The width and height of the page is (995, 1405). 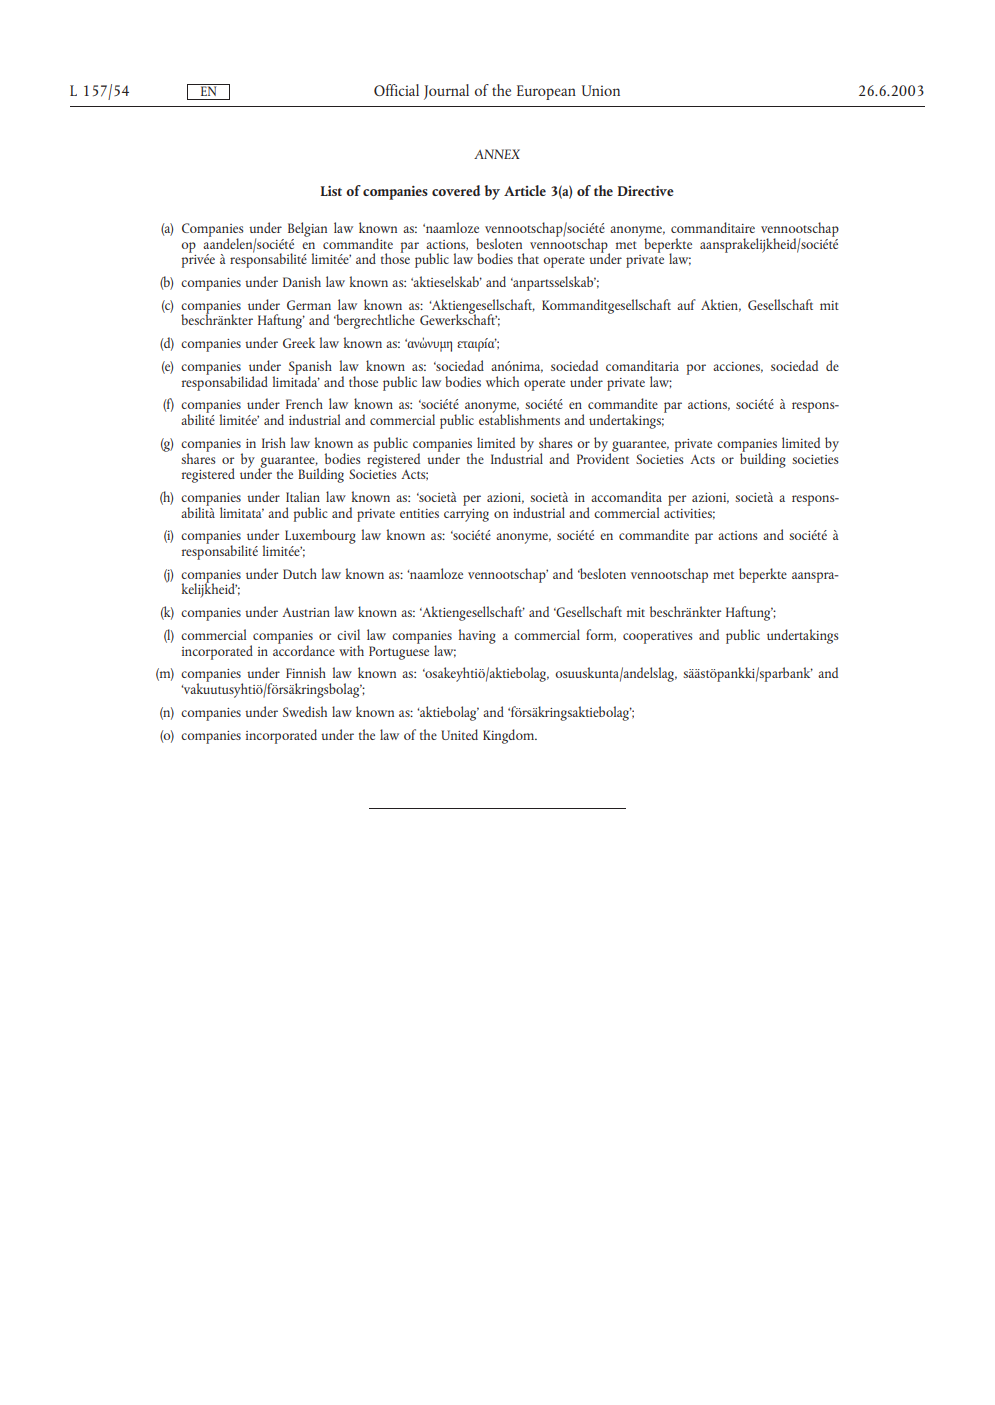 I want to click on Journal, so click(x=446, y=92).
